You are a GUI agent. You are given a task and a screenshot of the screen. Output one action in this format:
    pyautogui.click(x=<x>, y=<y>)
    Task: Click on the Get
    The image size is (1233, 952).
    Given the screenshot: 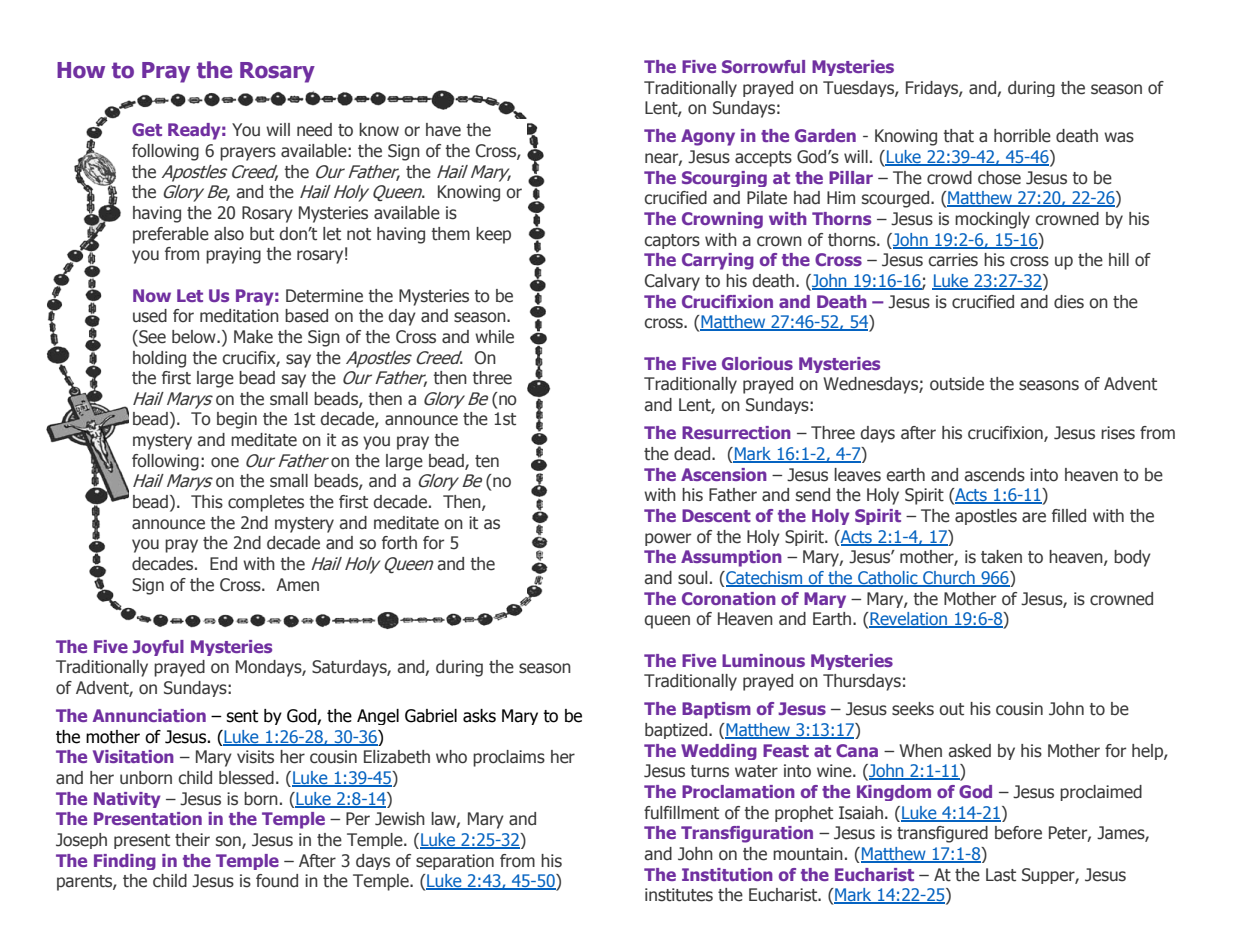 What is the action you would take?
    pyautogui.click(x=147, y=129)
